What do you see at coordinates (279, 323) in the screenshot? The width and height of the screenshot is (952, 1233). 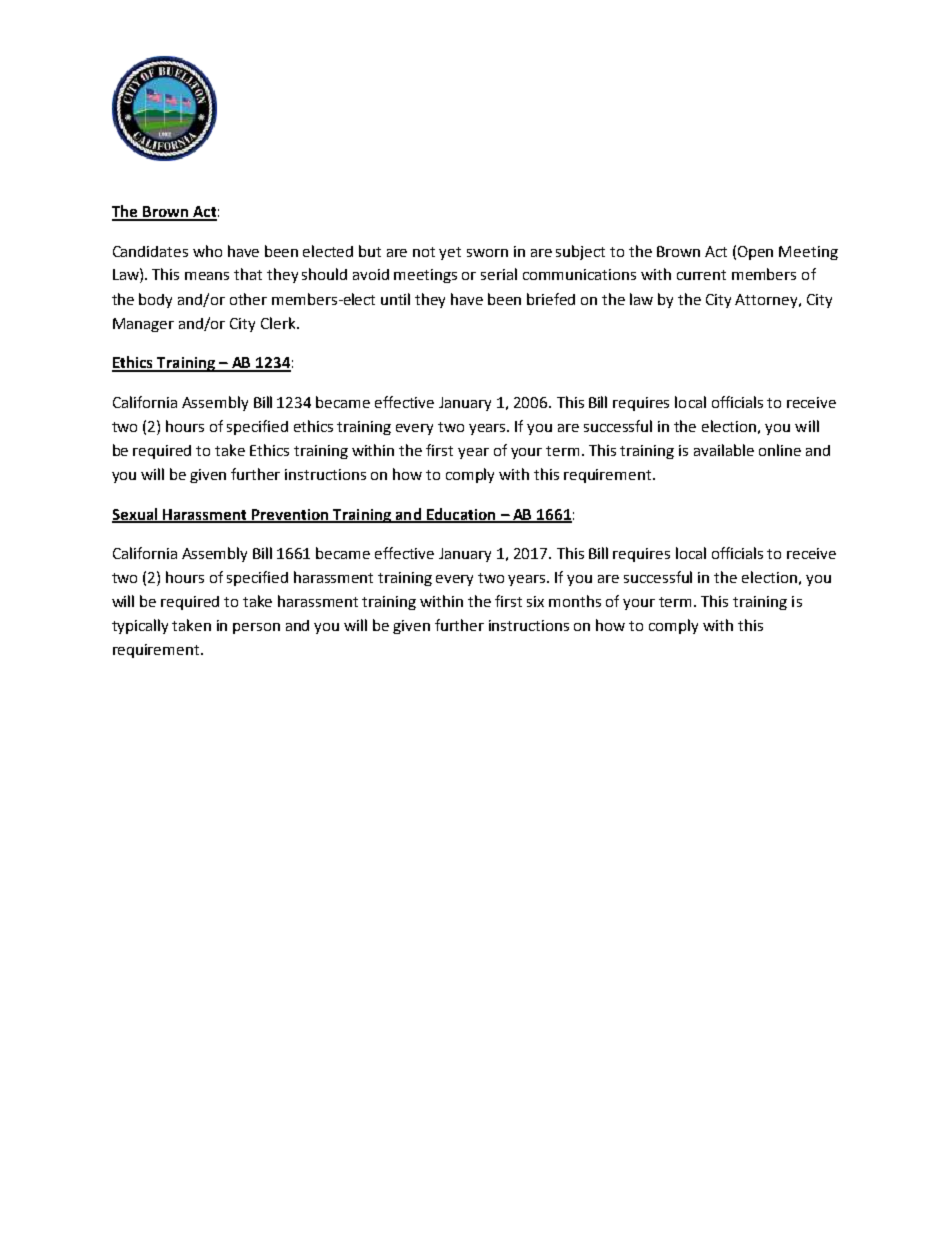 I see `Clerk` at bounding box center [279, 323].
